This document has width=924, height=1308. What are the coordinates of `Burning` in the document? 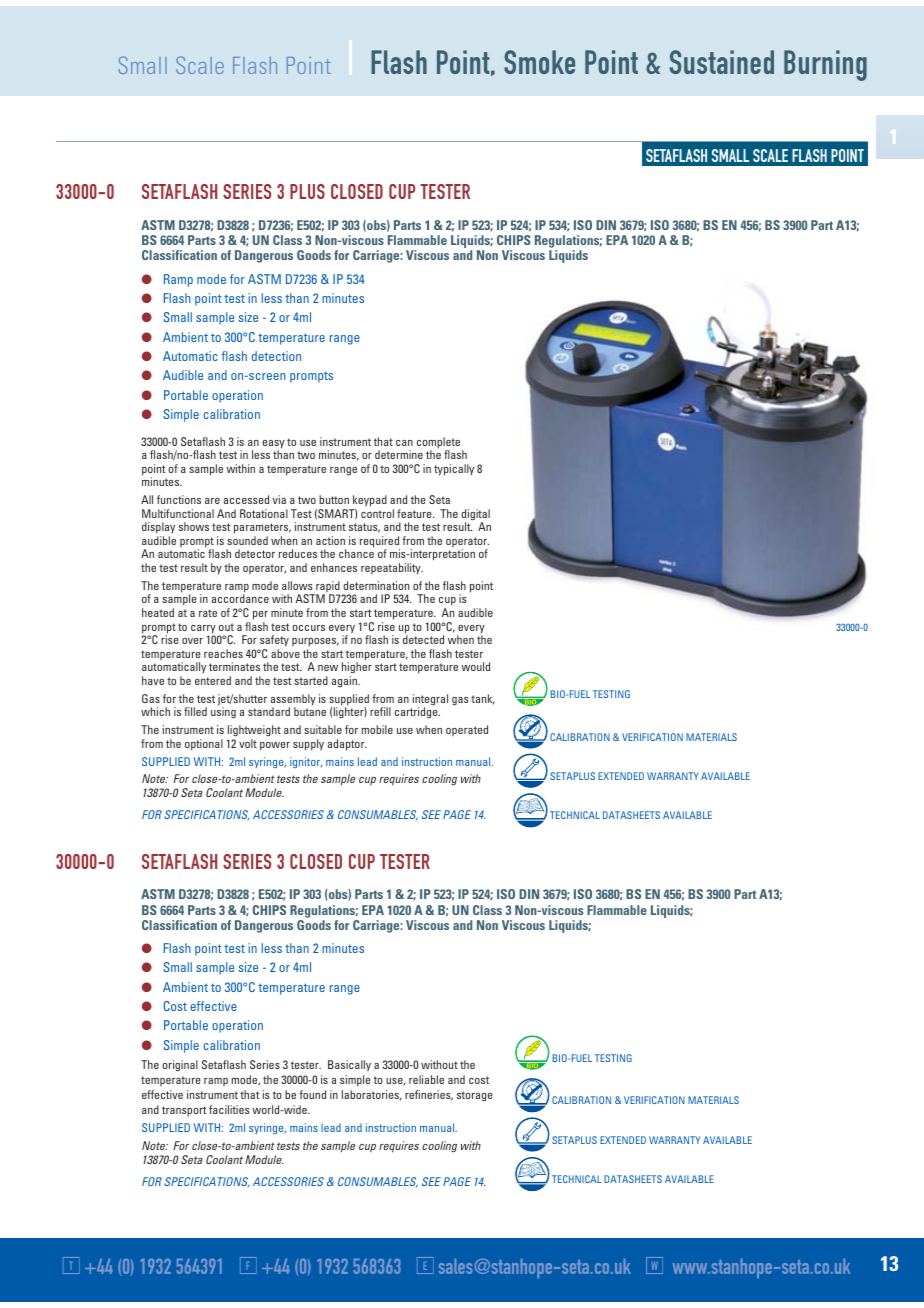 It's located at (825, 65).
